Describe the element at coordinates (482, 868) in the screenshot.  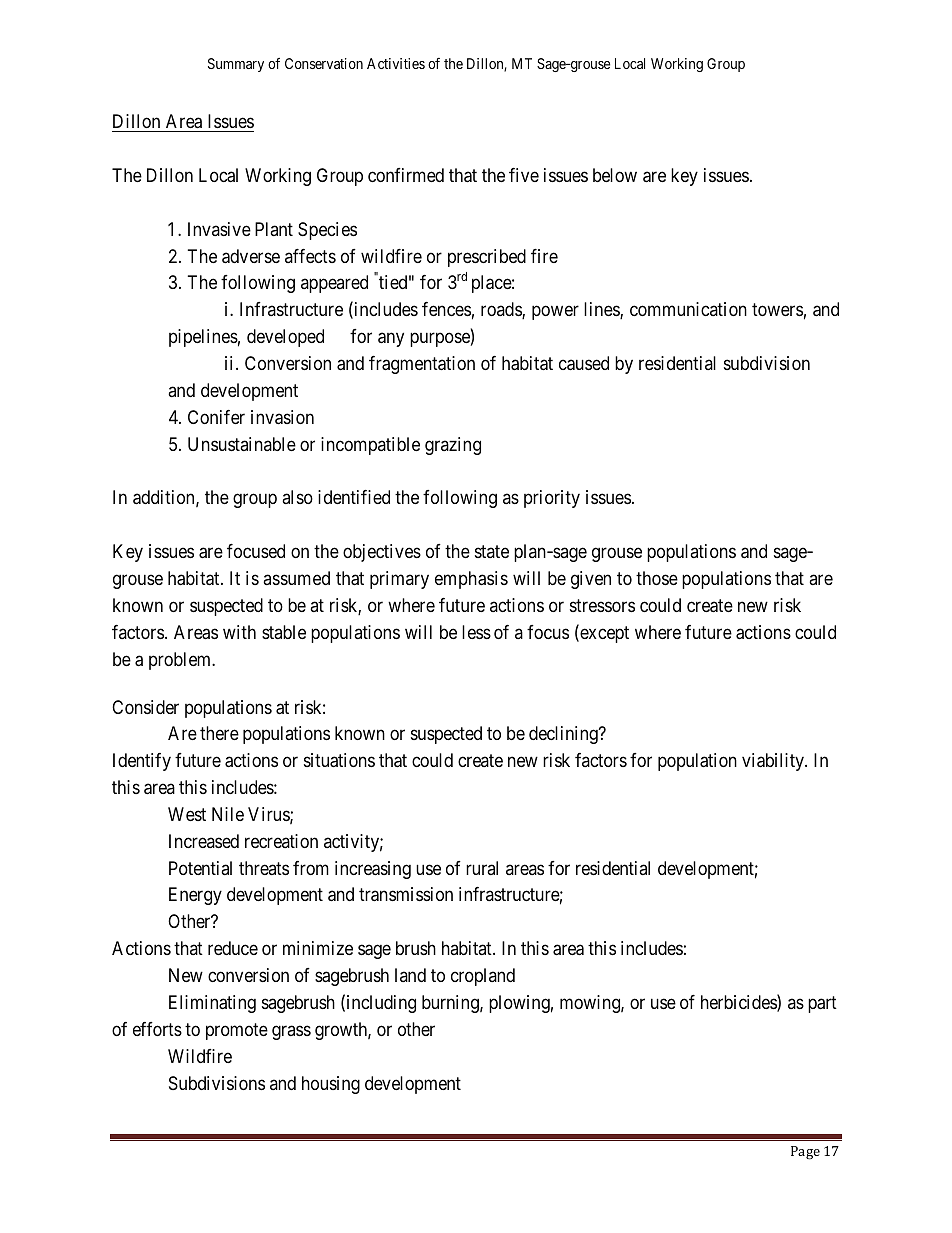
I see `rural` at that location.
